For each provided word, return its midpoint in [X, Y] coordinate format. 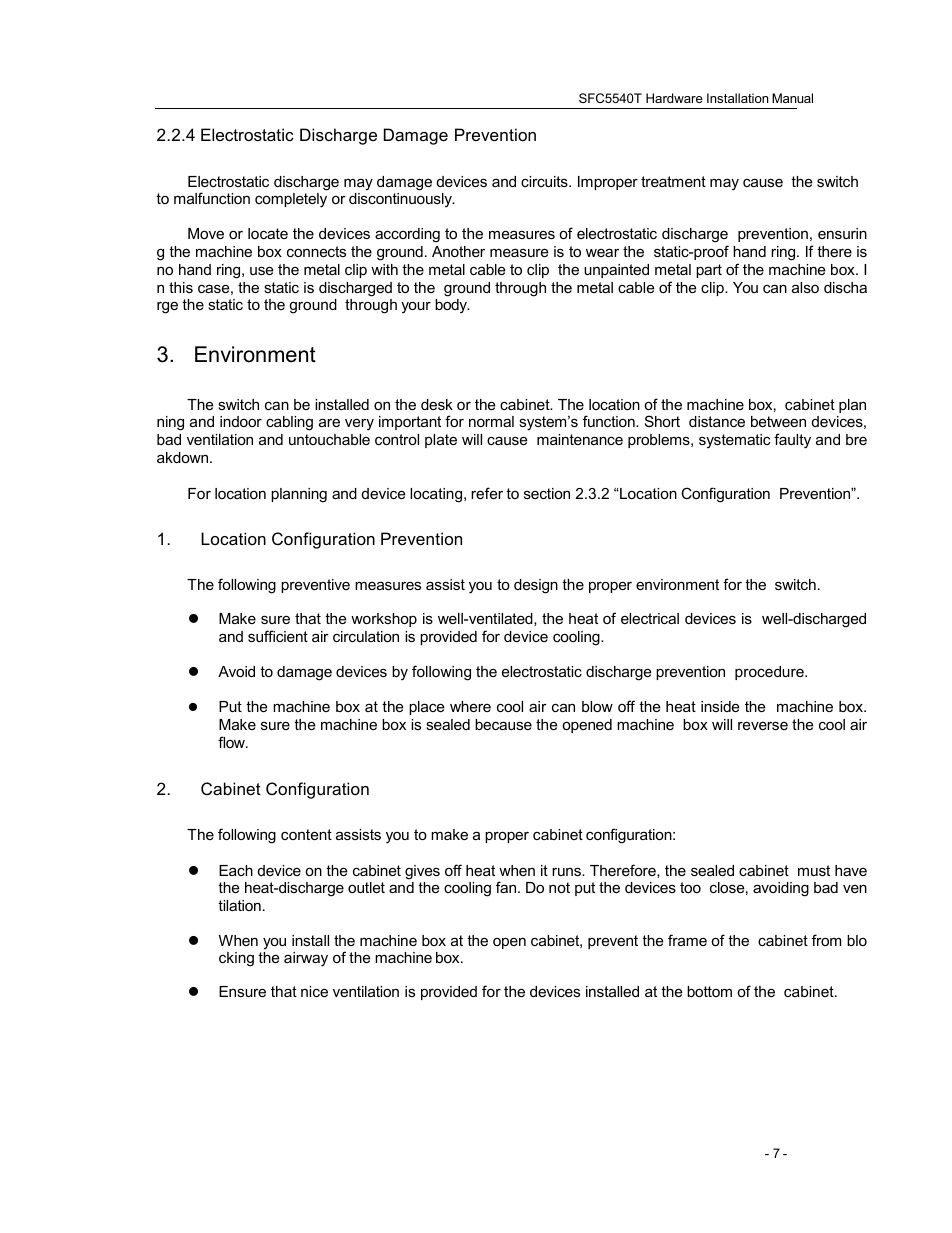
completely [291, 200]
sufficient [278, 636]
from [826, 940]
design [536, 586]
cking [236, 959]
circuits [545, 181]
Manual [792, 98]
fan [507, 887]
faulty [792, 441]
